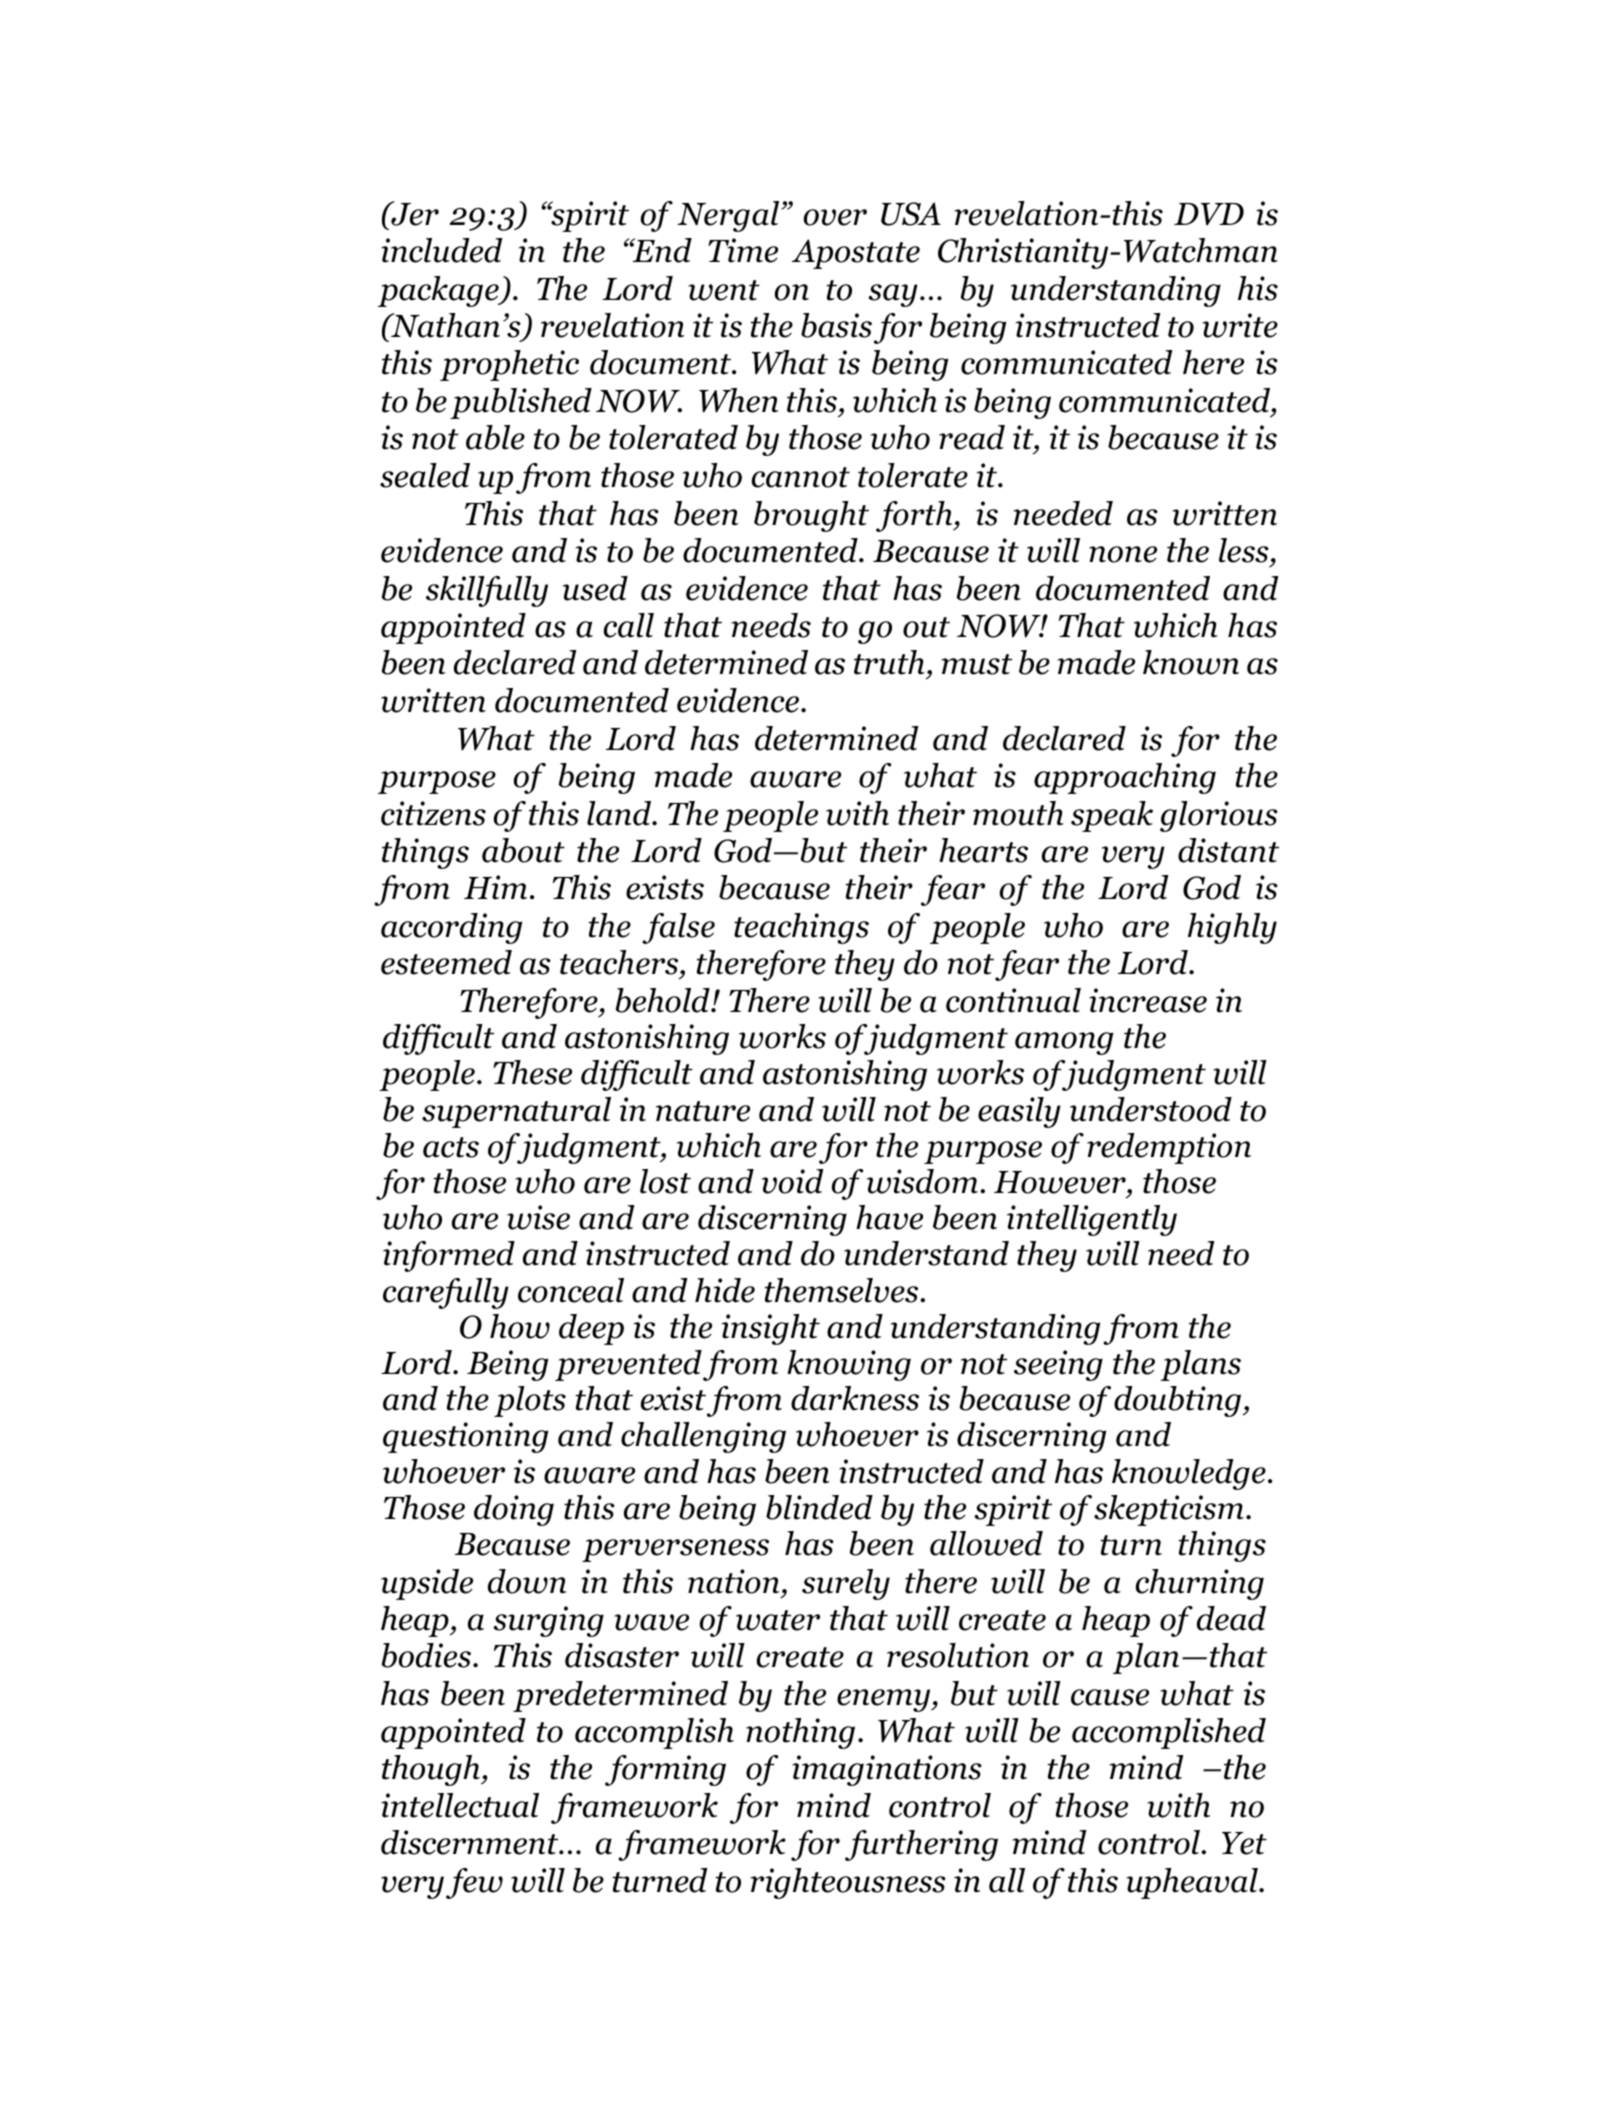 This screenshot has width=1624, height=2102. Describe the element at coordinates (532, 1072) in the screenshot. I see `These` at that location.
